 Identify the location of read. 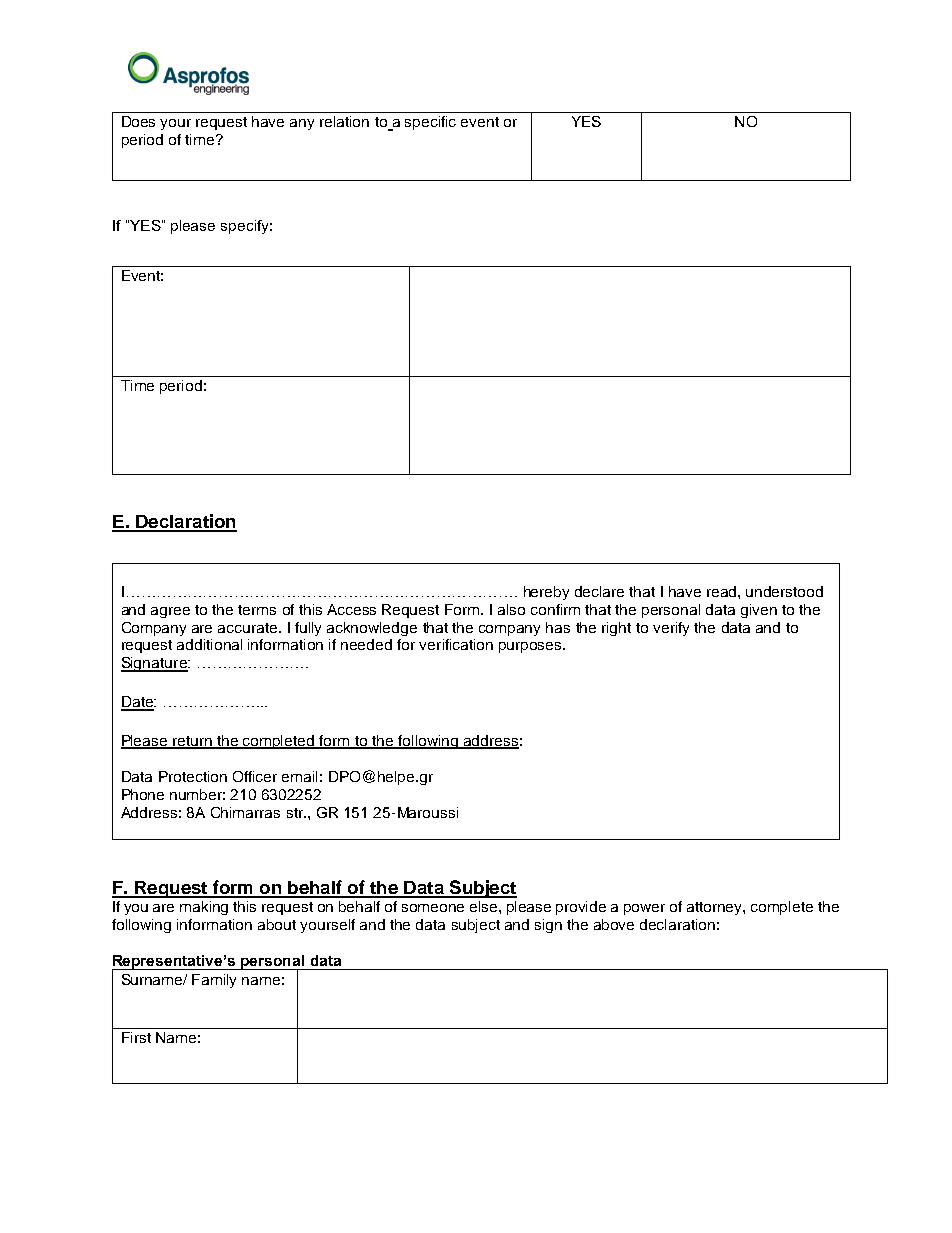
(723, 591).
